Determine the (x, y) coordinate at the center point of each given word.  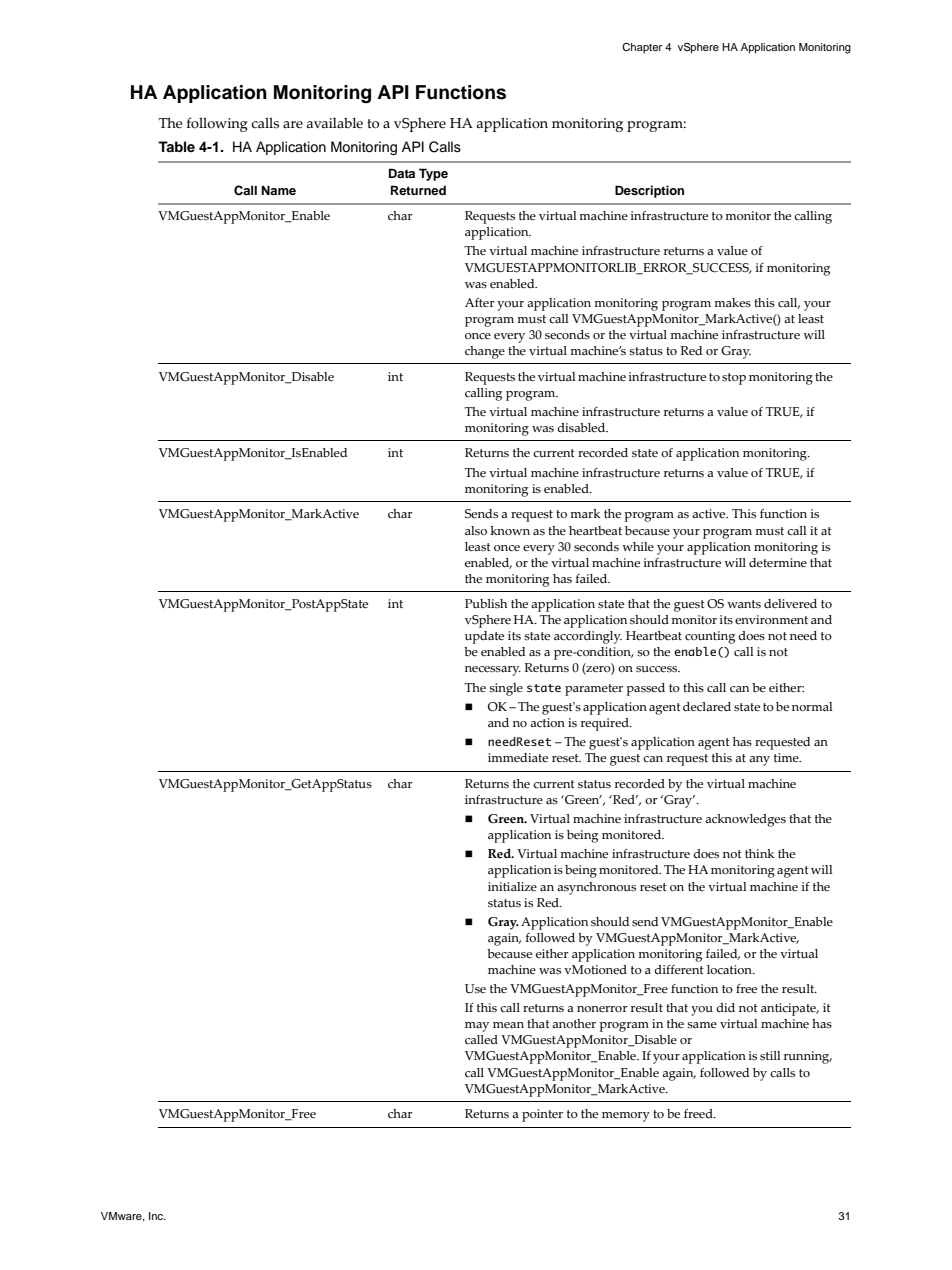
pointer (542, 1115)
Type (433, 174)
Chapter (642, 48)
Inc (157, 1216)
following (217, 124)
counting (710, 637)
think (759, 853)
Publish (486, 603)
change (485, 352)
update (484, 637)
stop (734, 379)
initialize (512, 886)
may (477, 1027)
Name (278, 190)
